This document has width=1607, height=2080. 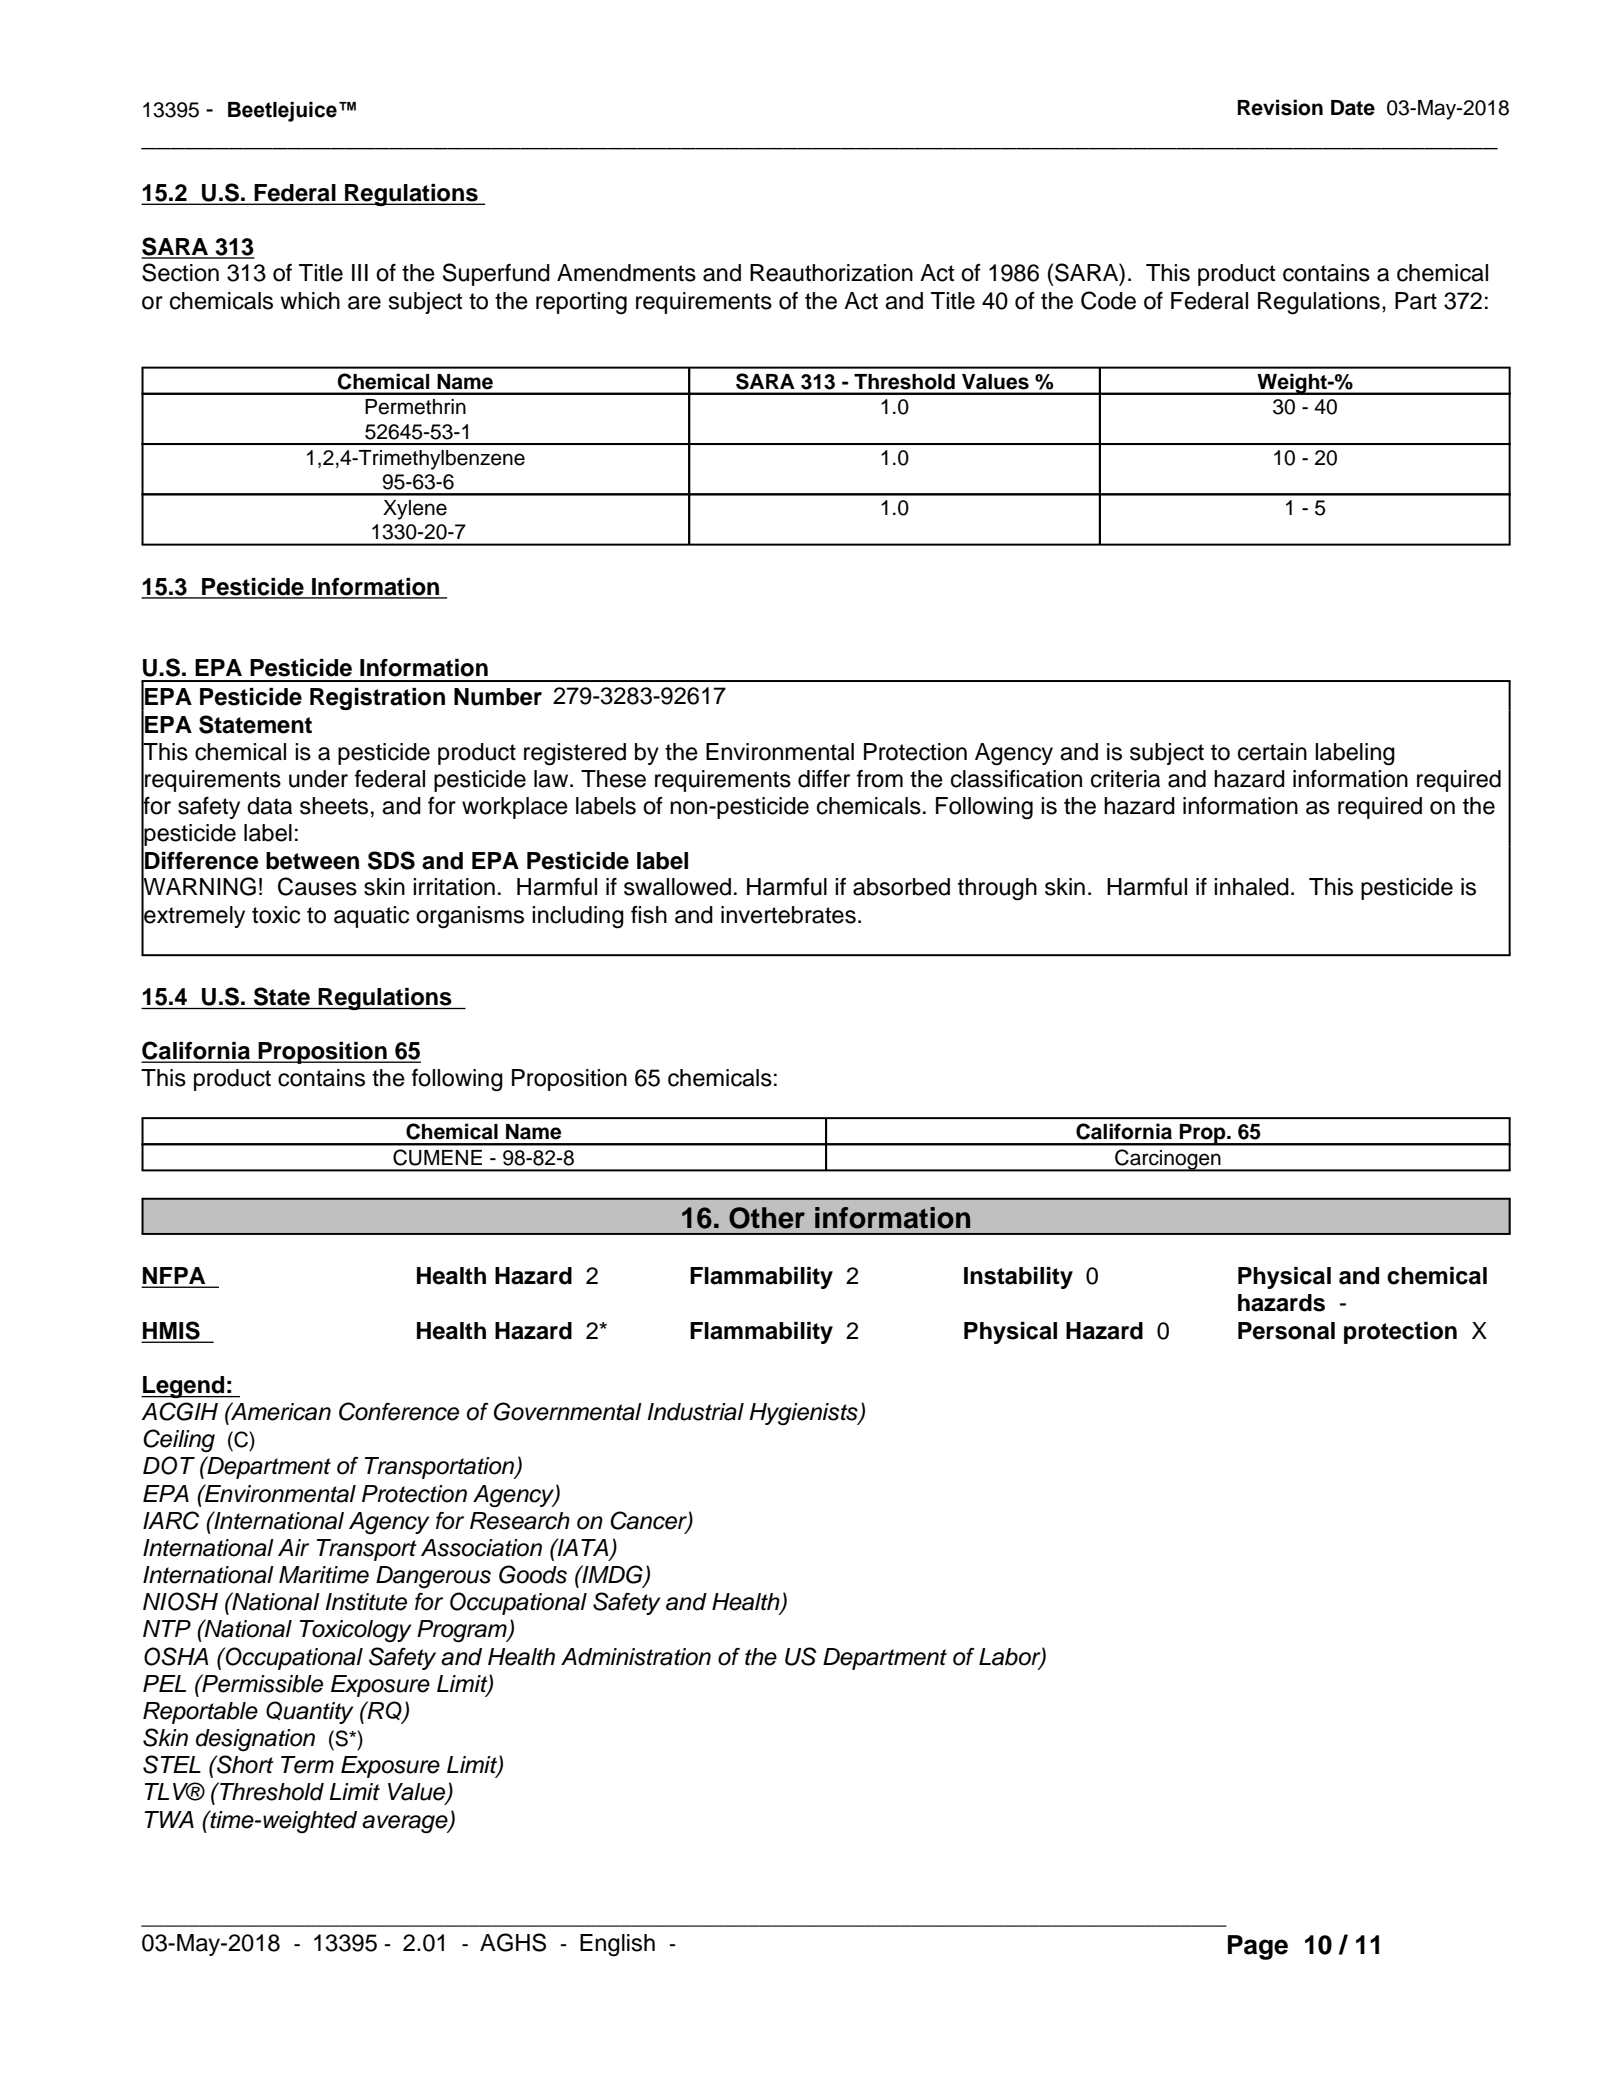 What do you see at coordinates (1280, 107) in the document?
I see `Revision` at bounding box center [1280, 107].
